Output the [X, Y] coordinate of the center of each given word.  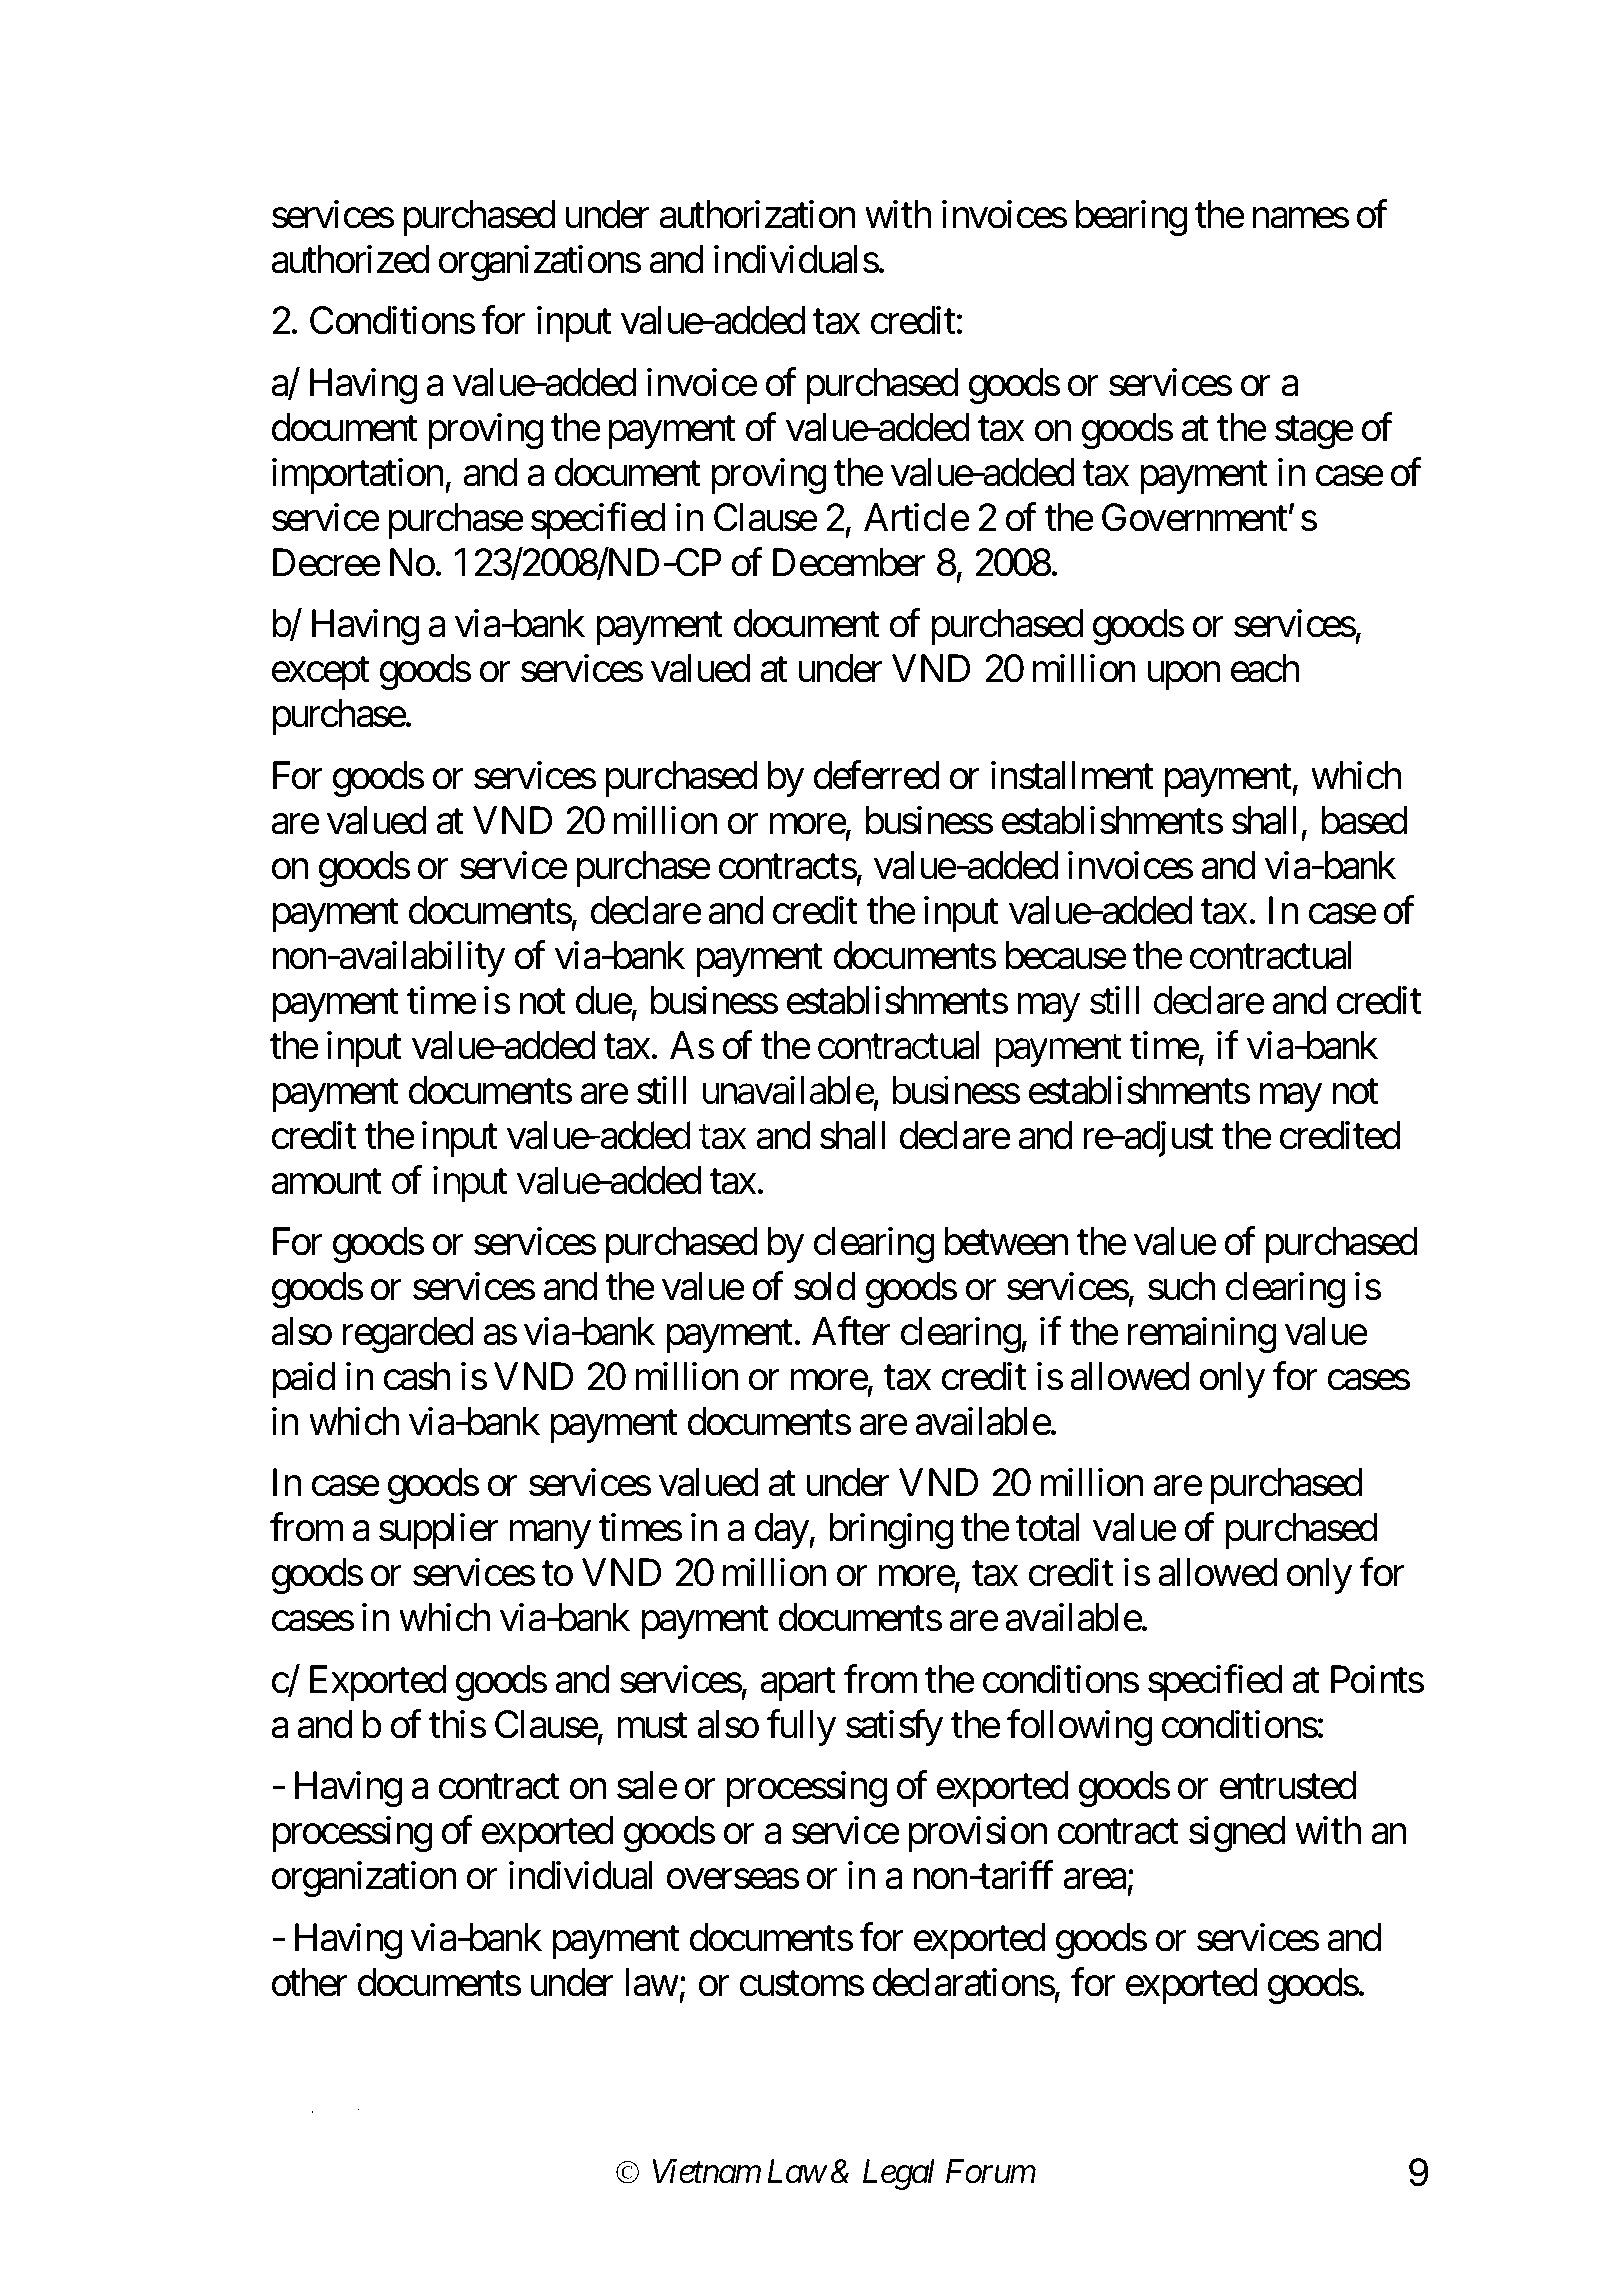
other [310, 1982]
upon [1184, 676]
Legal [899, 2174]
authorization [757, 214]
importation [359, 476]
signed [1237, 1834]
